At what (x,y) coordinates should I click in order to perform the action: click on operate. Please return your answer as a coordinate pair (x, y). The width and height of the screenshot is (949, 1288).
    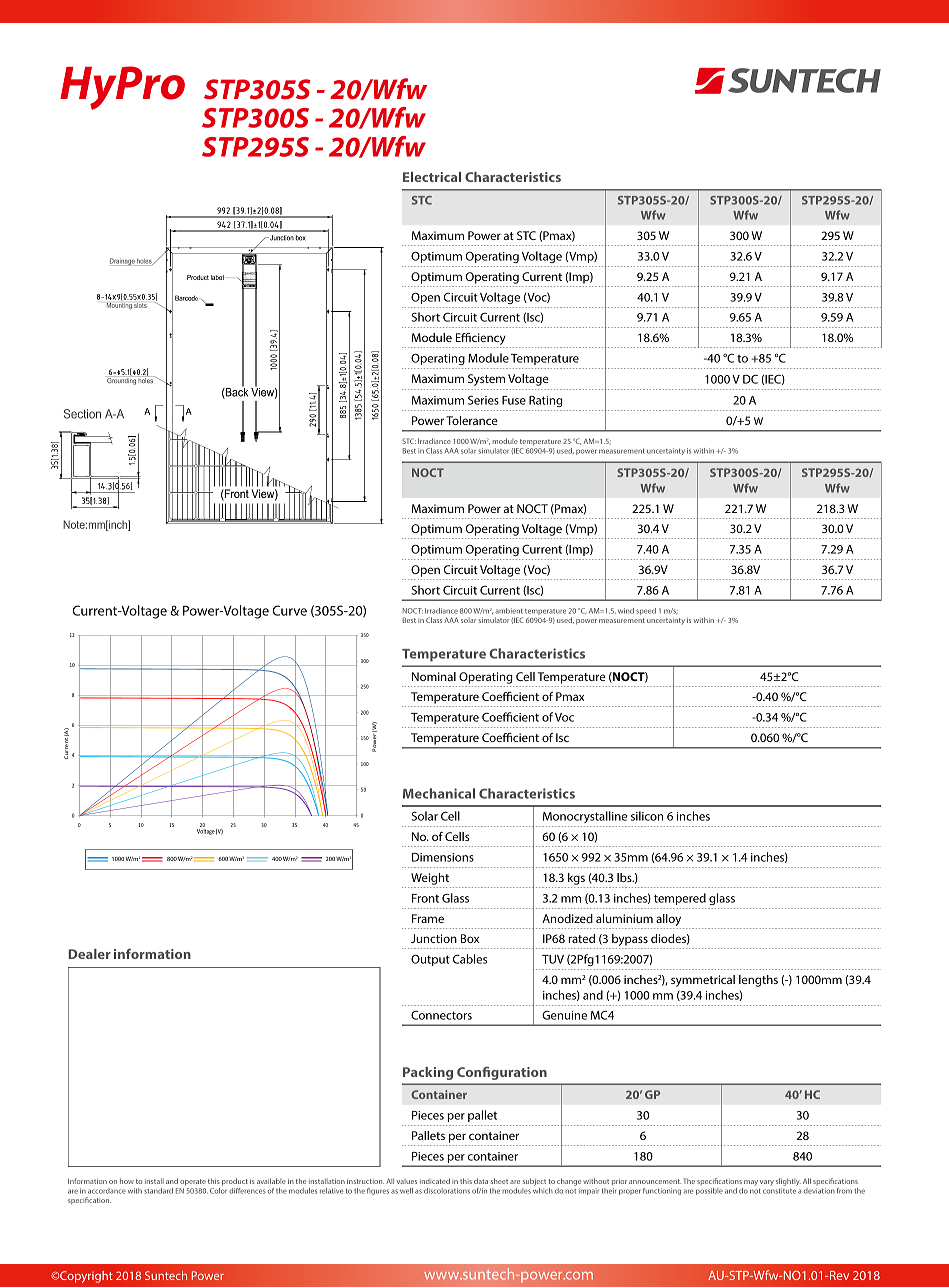
    Looking at the image, I should click on (193, 1182).
